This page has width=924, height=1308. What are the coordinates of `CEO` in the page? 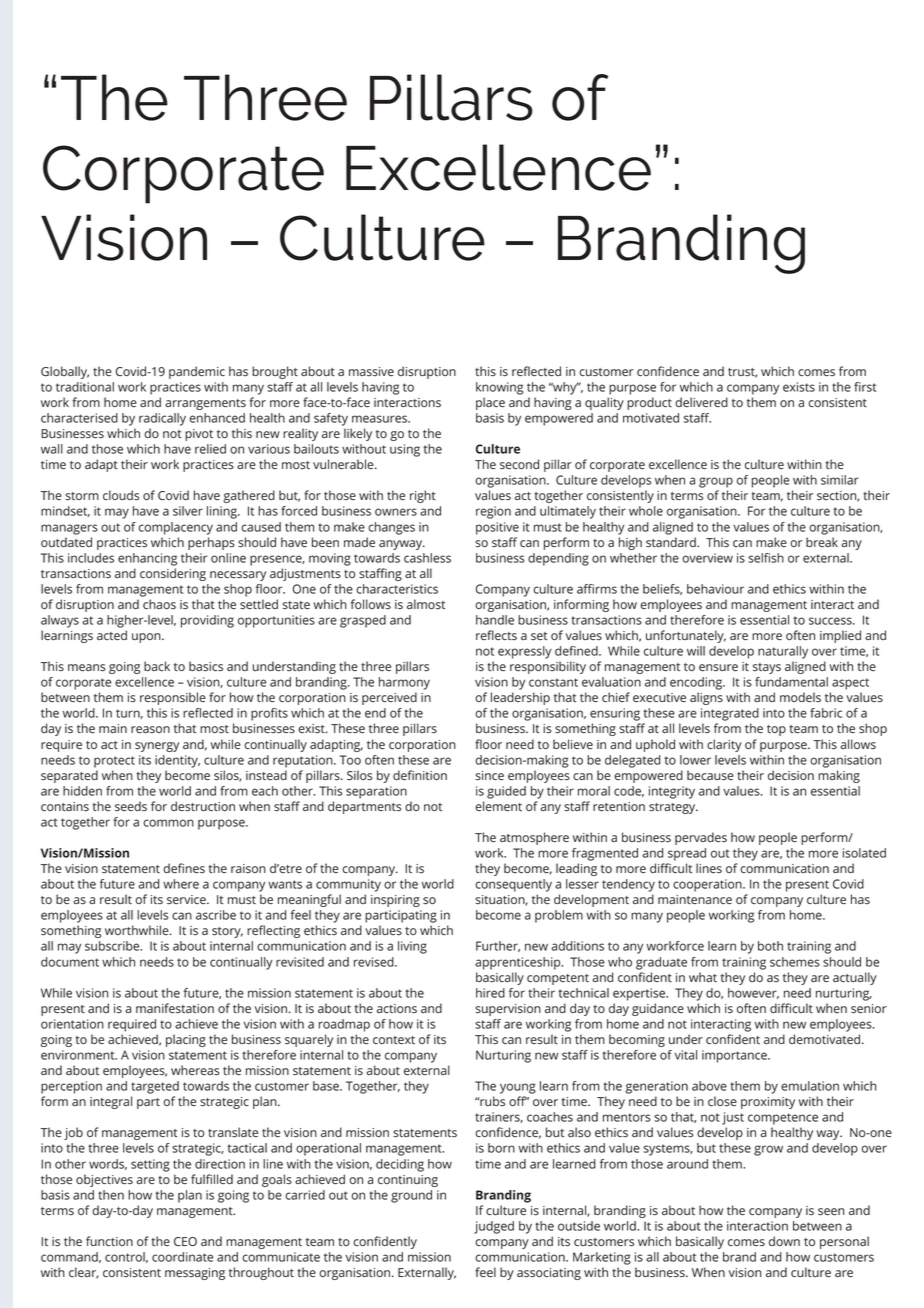 It's located at (185, 1241).
